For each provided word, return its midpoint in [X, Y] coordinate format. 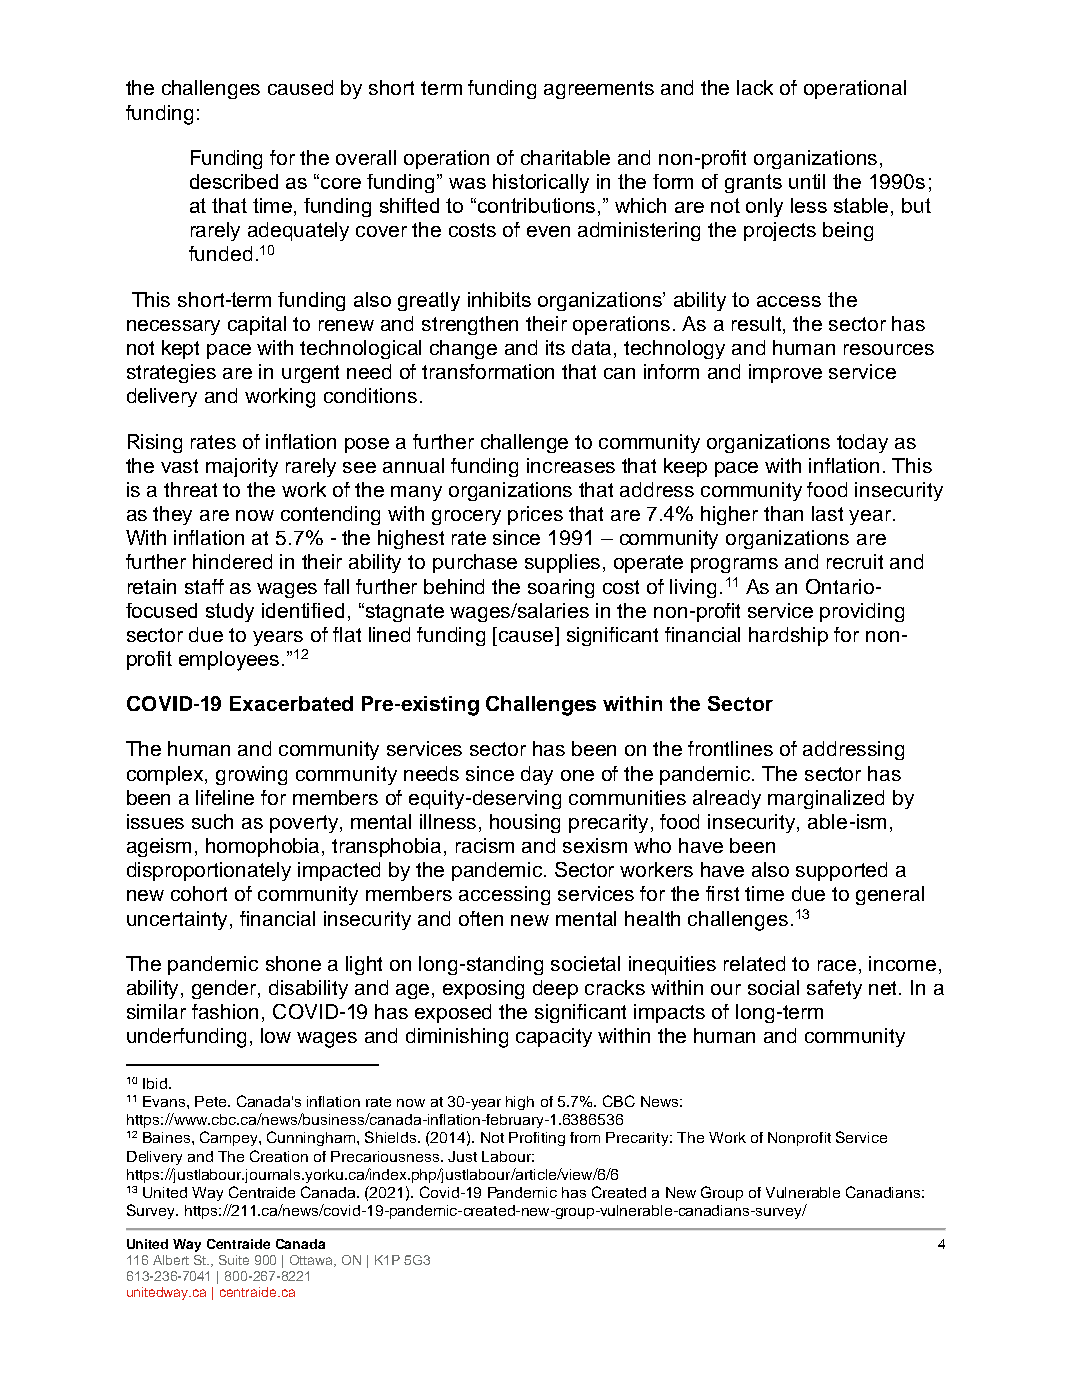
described [234, 181]
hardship [788, 636]
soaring [561, 588]
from [585, 1137]
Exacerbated [291, 703]
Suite [234, 1260]
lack [755, 87]
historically [541, 183]
